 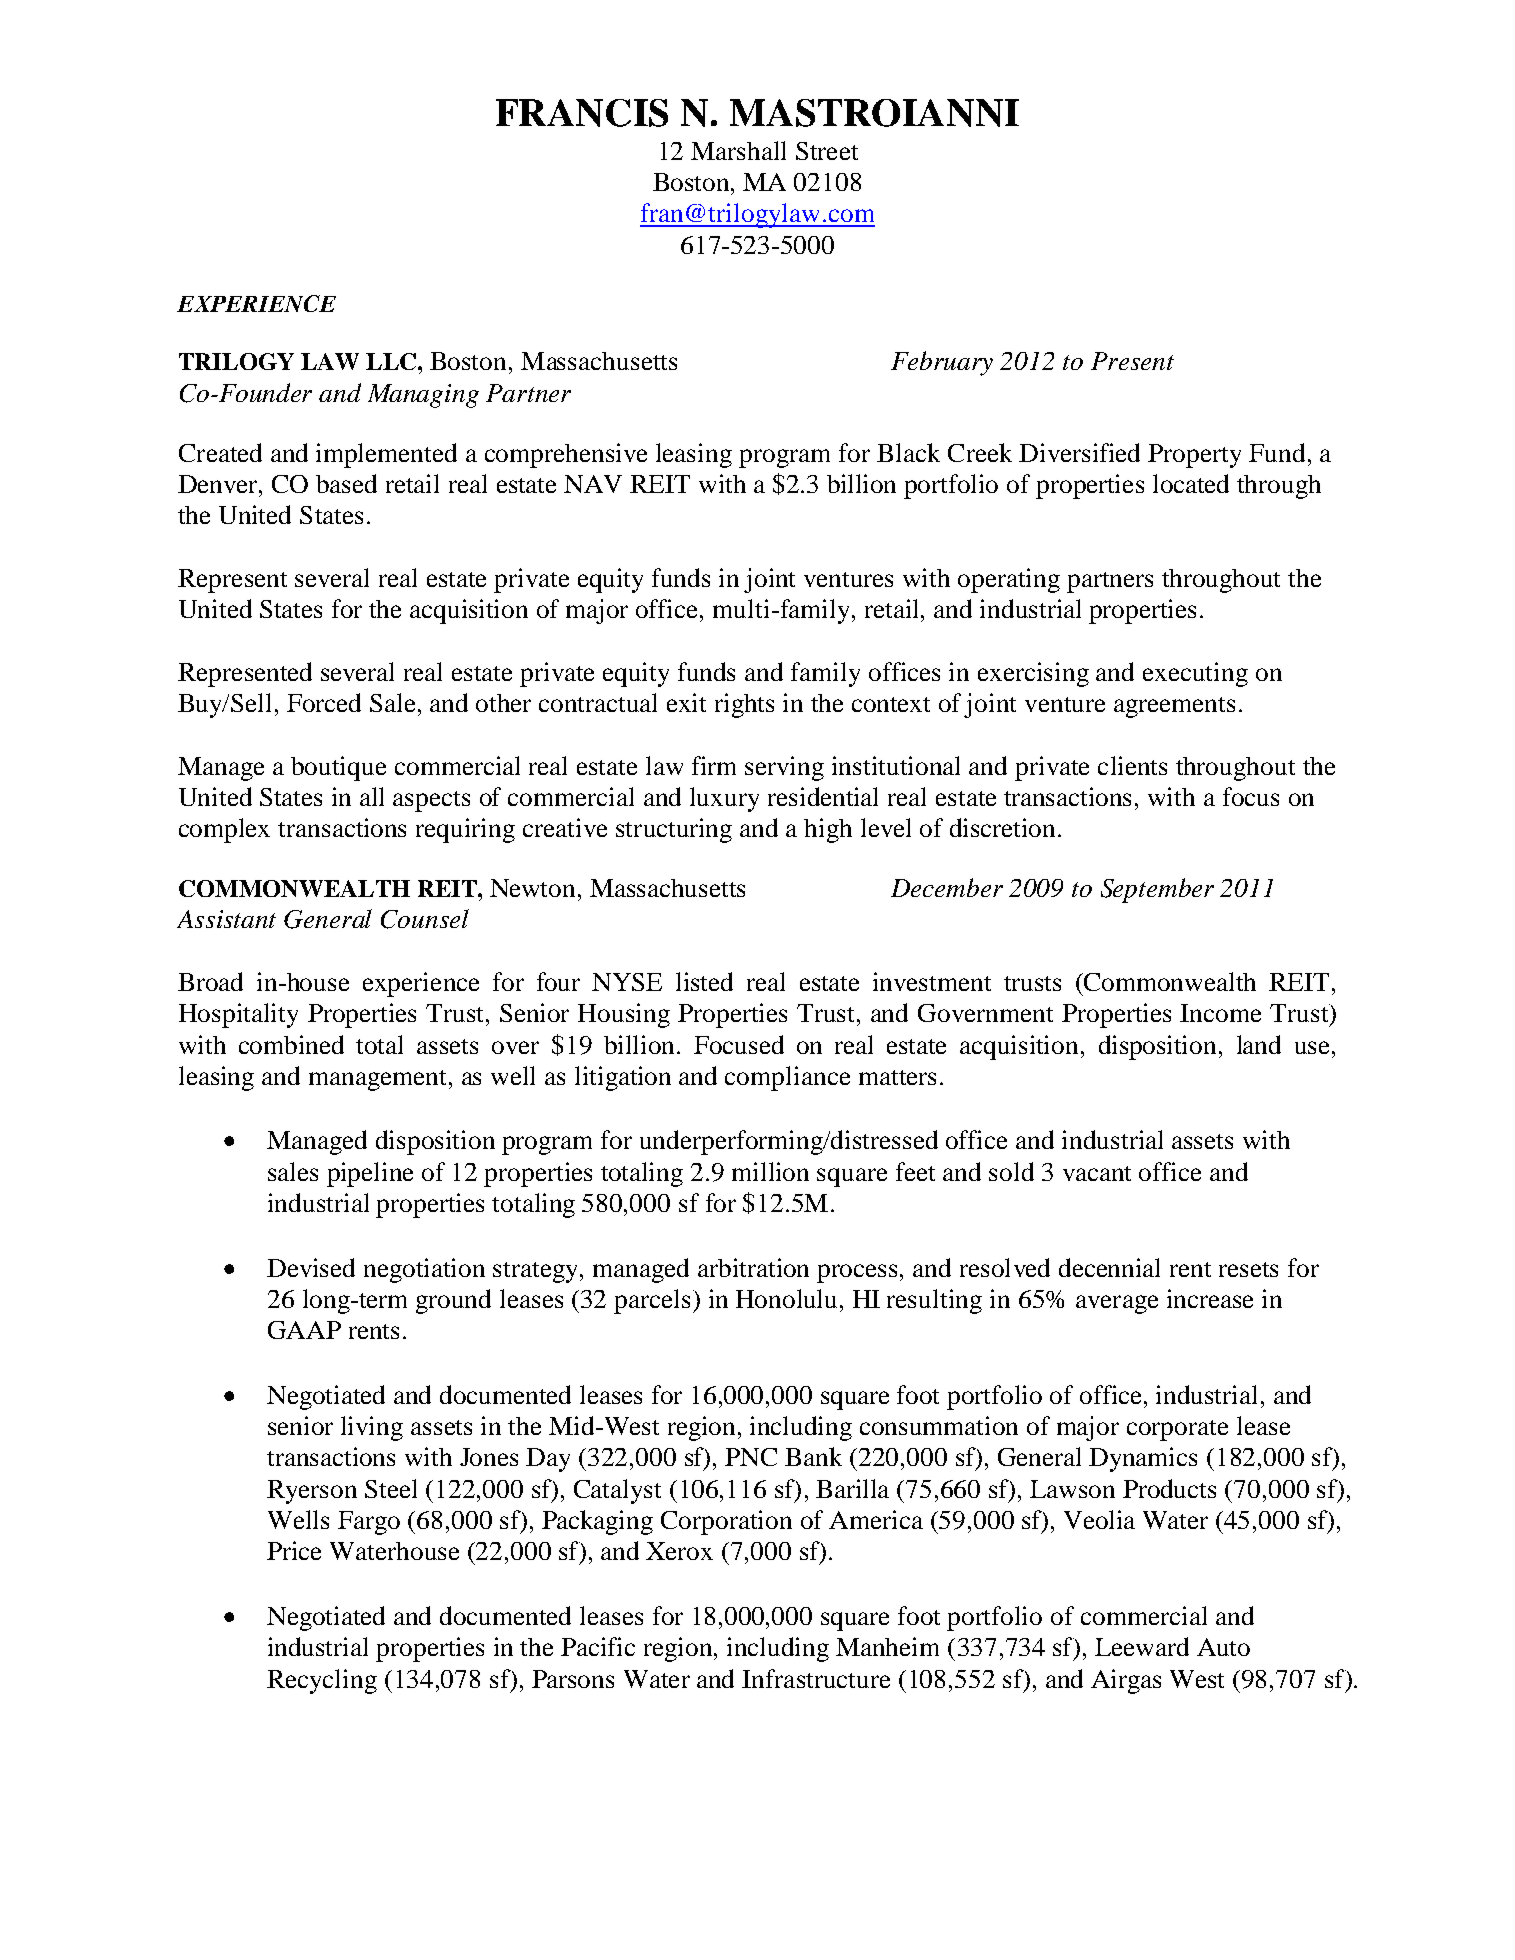 I want to click on Infrastructure, so click(x=816, y=1678).
